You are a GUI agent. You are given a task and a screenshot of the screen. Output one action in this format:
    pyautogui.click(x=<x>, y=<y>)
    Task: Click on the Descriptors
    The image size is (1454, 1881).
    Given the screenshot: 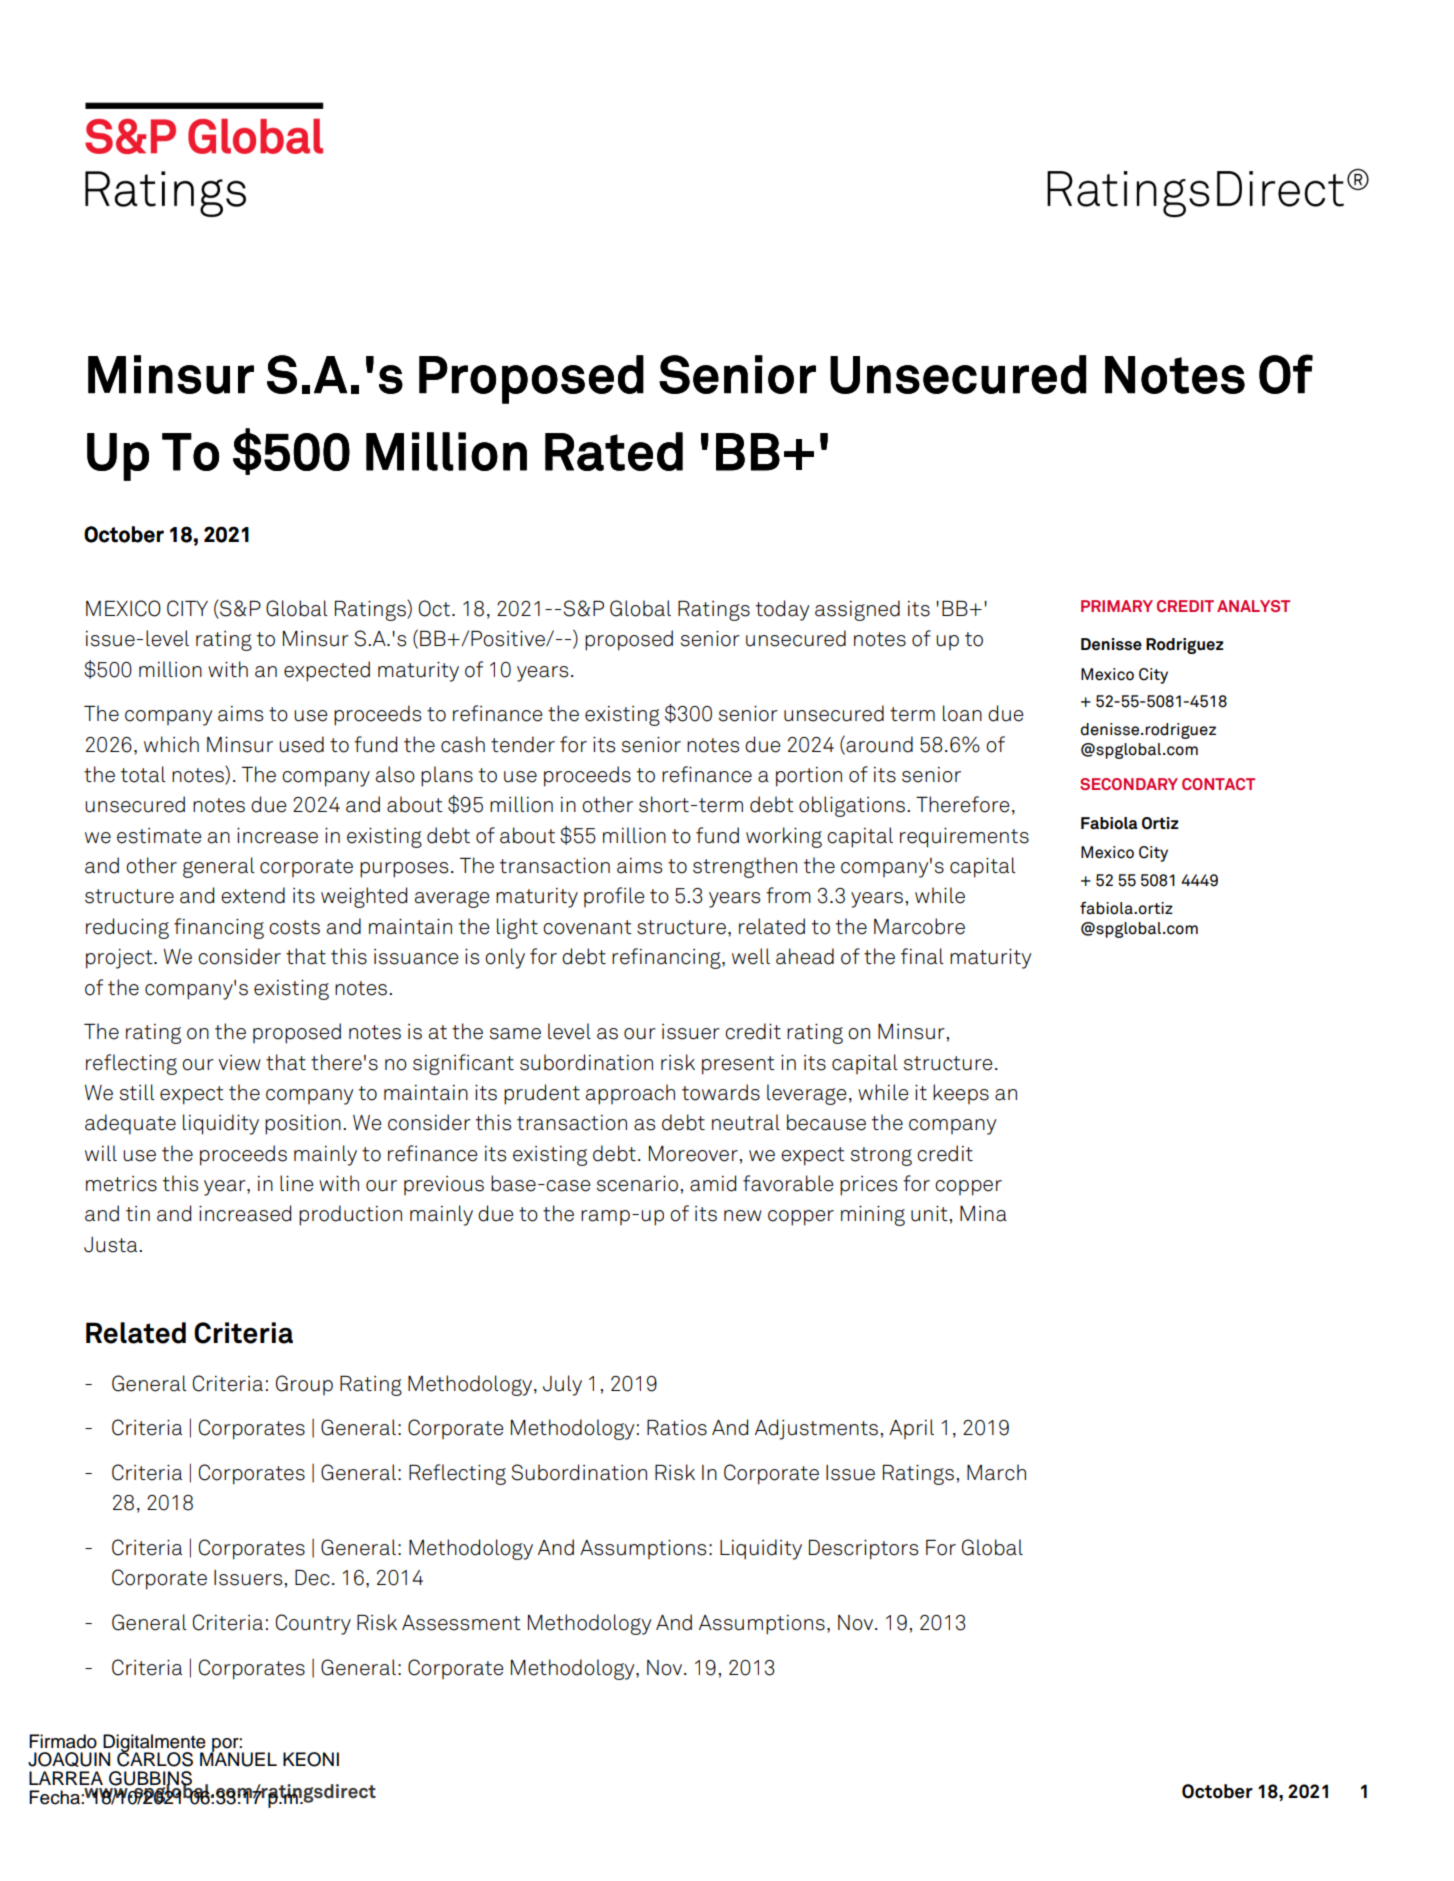 What is the action you would take?
    pyautogui.click(x=863, y=1550)
